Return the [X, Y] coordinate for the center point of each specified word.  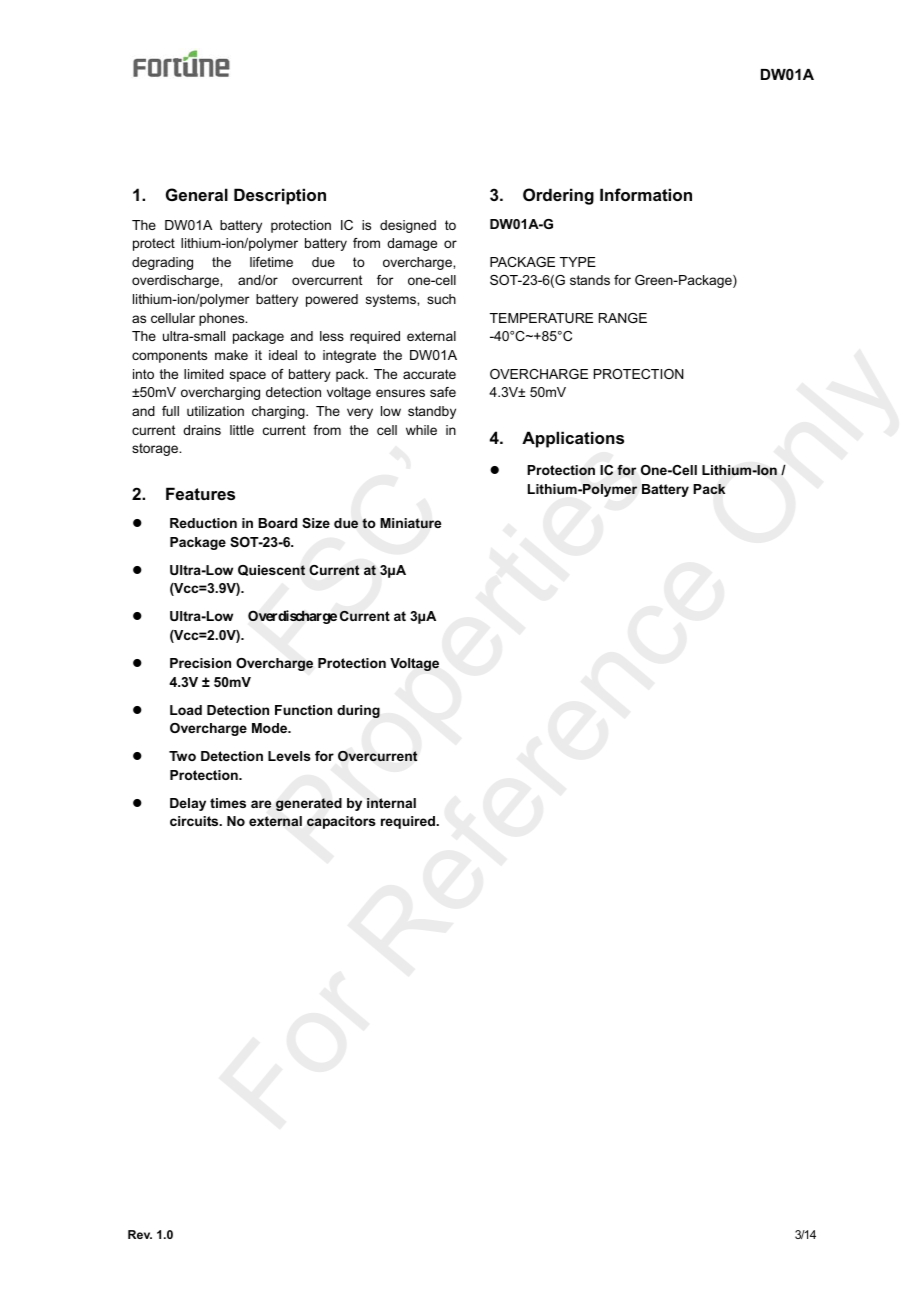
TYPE [578, 262]
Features [200, 493]
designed [408, 226]
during [358, 711]
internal [391, 803]
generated [309, 804]
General [197, 194]
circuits [195, 821]
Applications [573, 439]
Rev [140, 1234]
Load [186, 710]
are [261, 804]
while [421, 430]
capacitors [341, 822]
